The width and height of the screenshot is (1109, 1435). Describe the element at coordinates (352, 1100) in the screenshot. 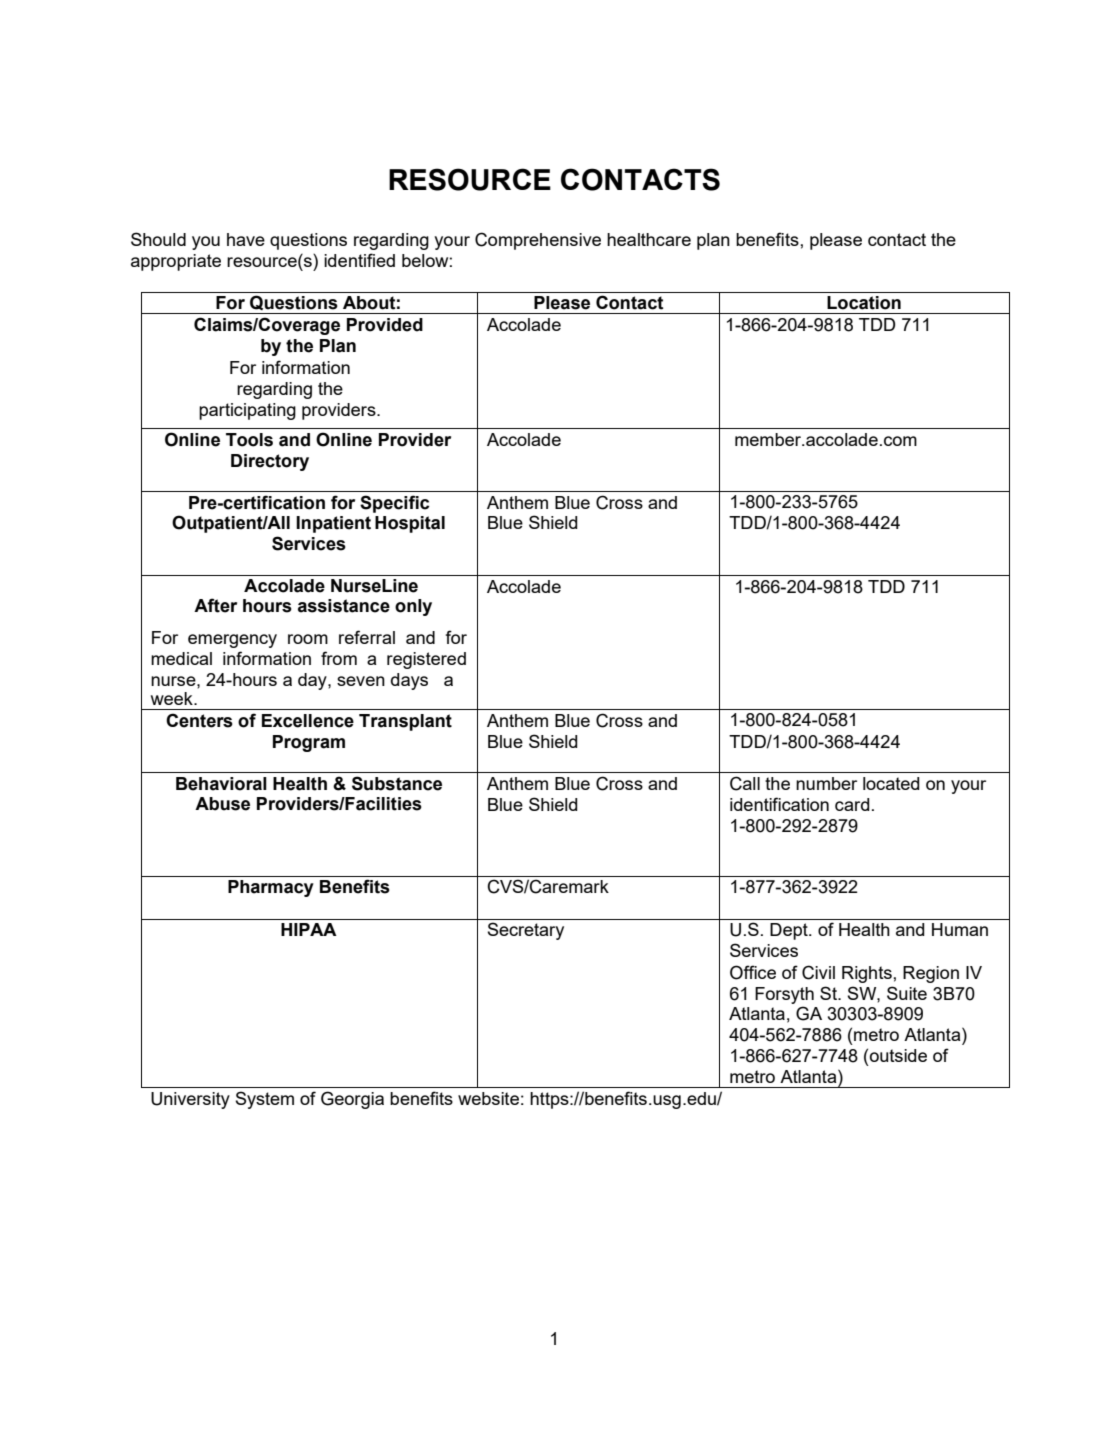

I see `Georgia` at that location.
